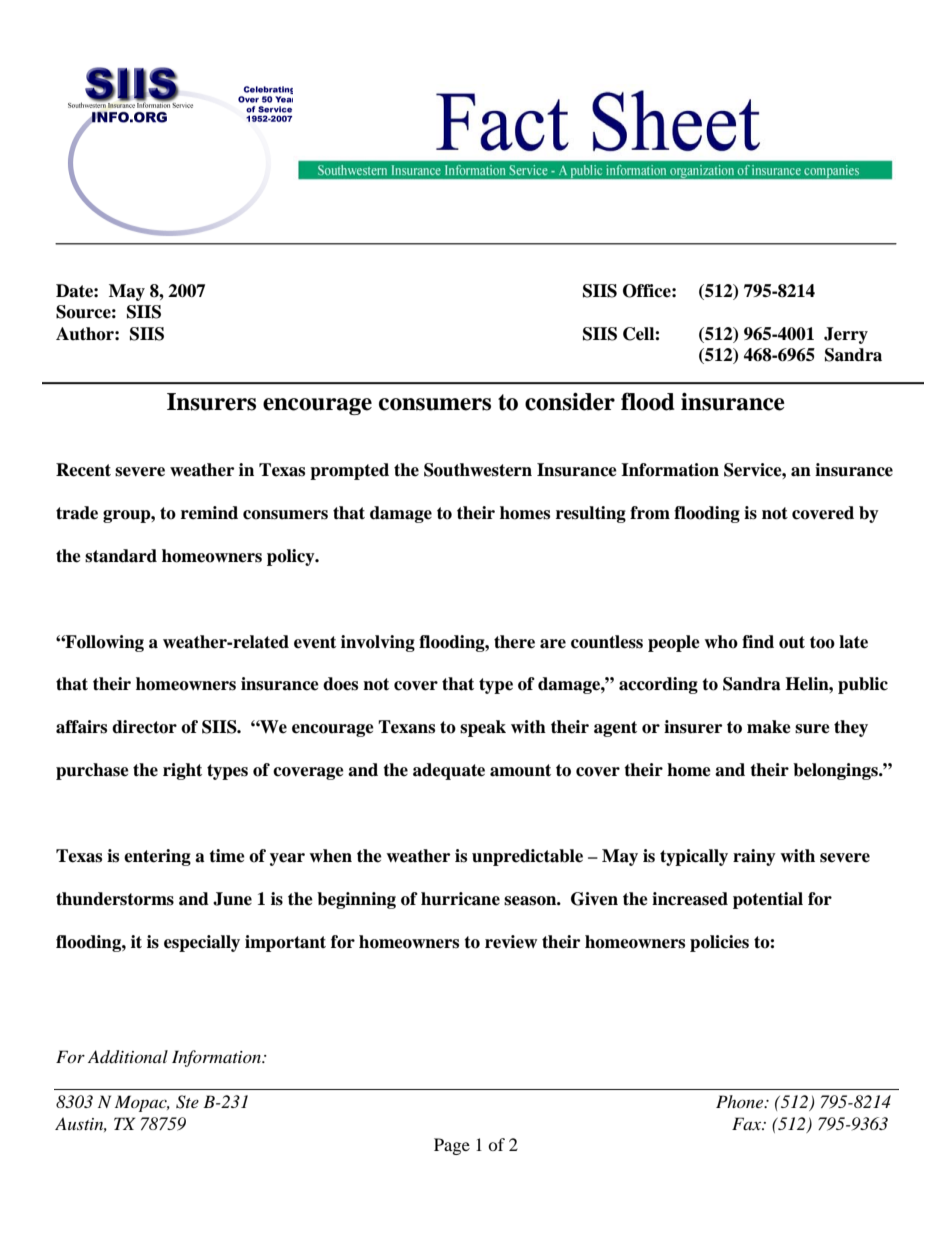  Describe the element at coordinates (128, 1057) in the image. I see `Additional` at that location.
